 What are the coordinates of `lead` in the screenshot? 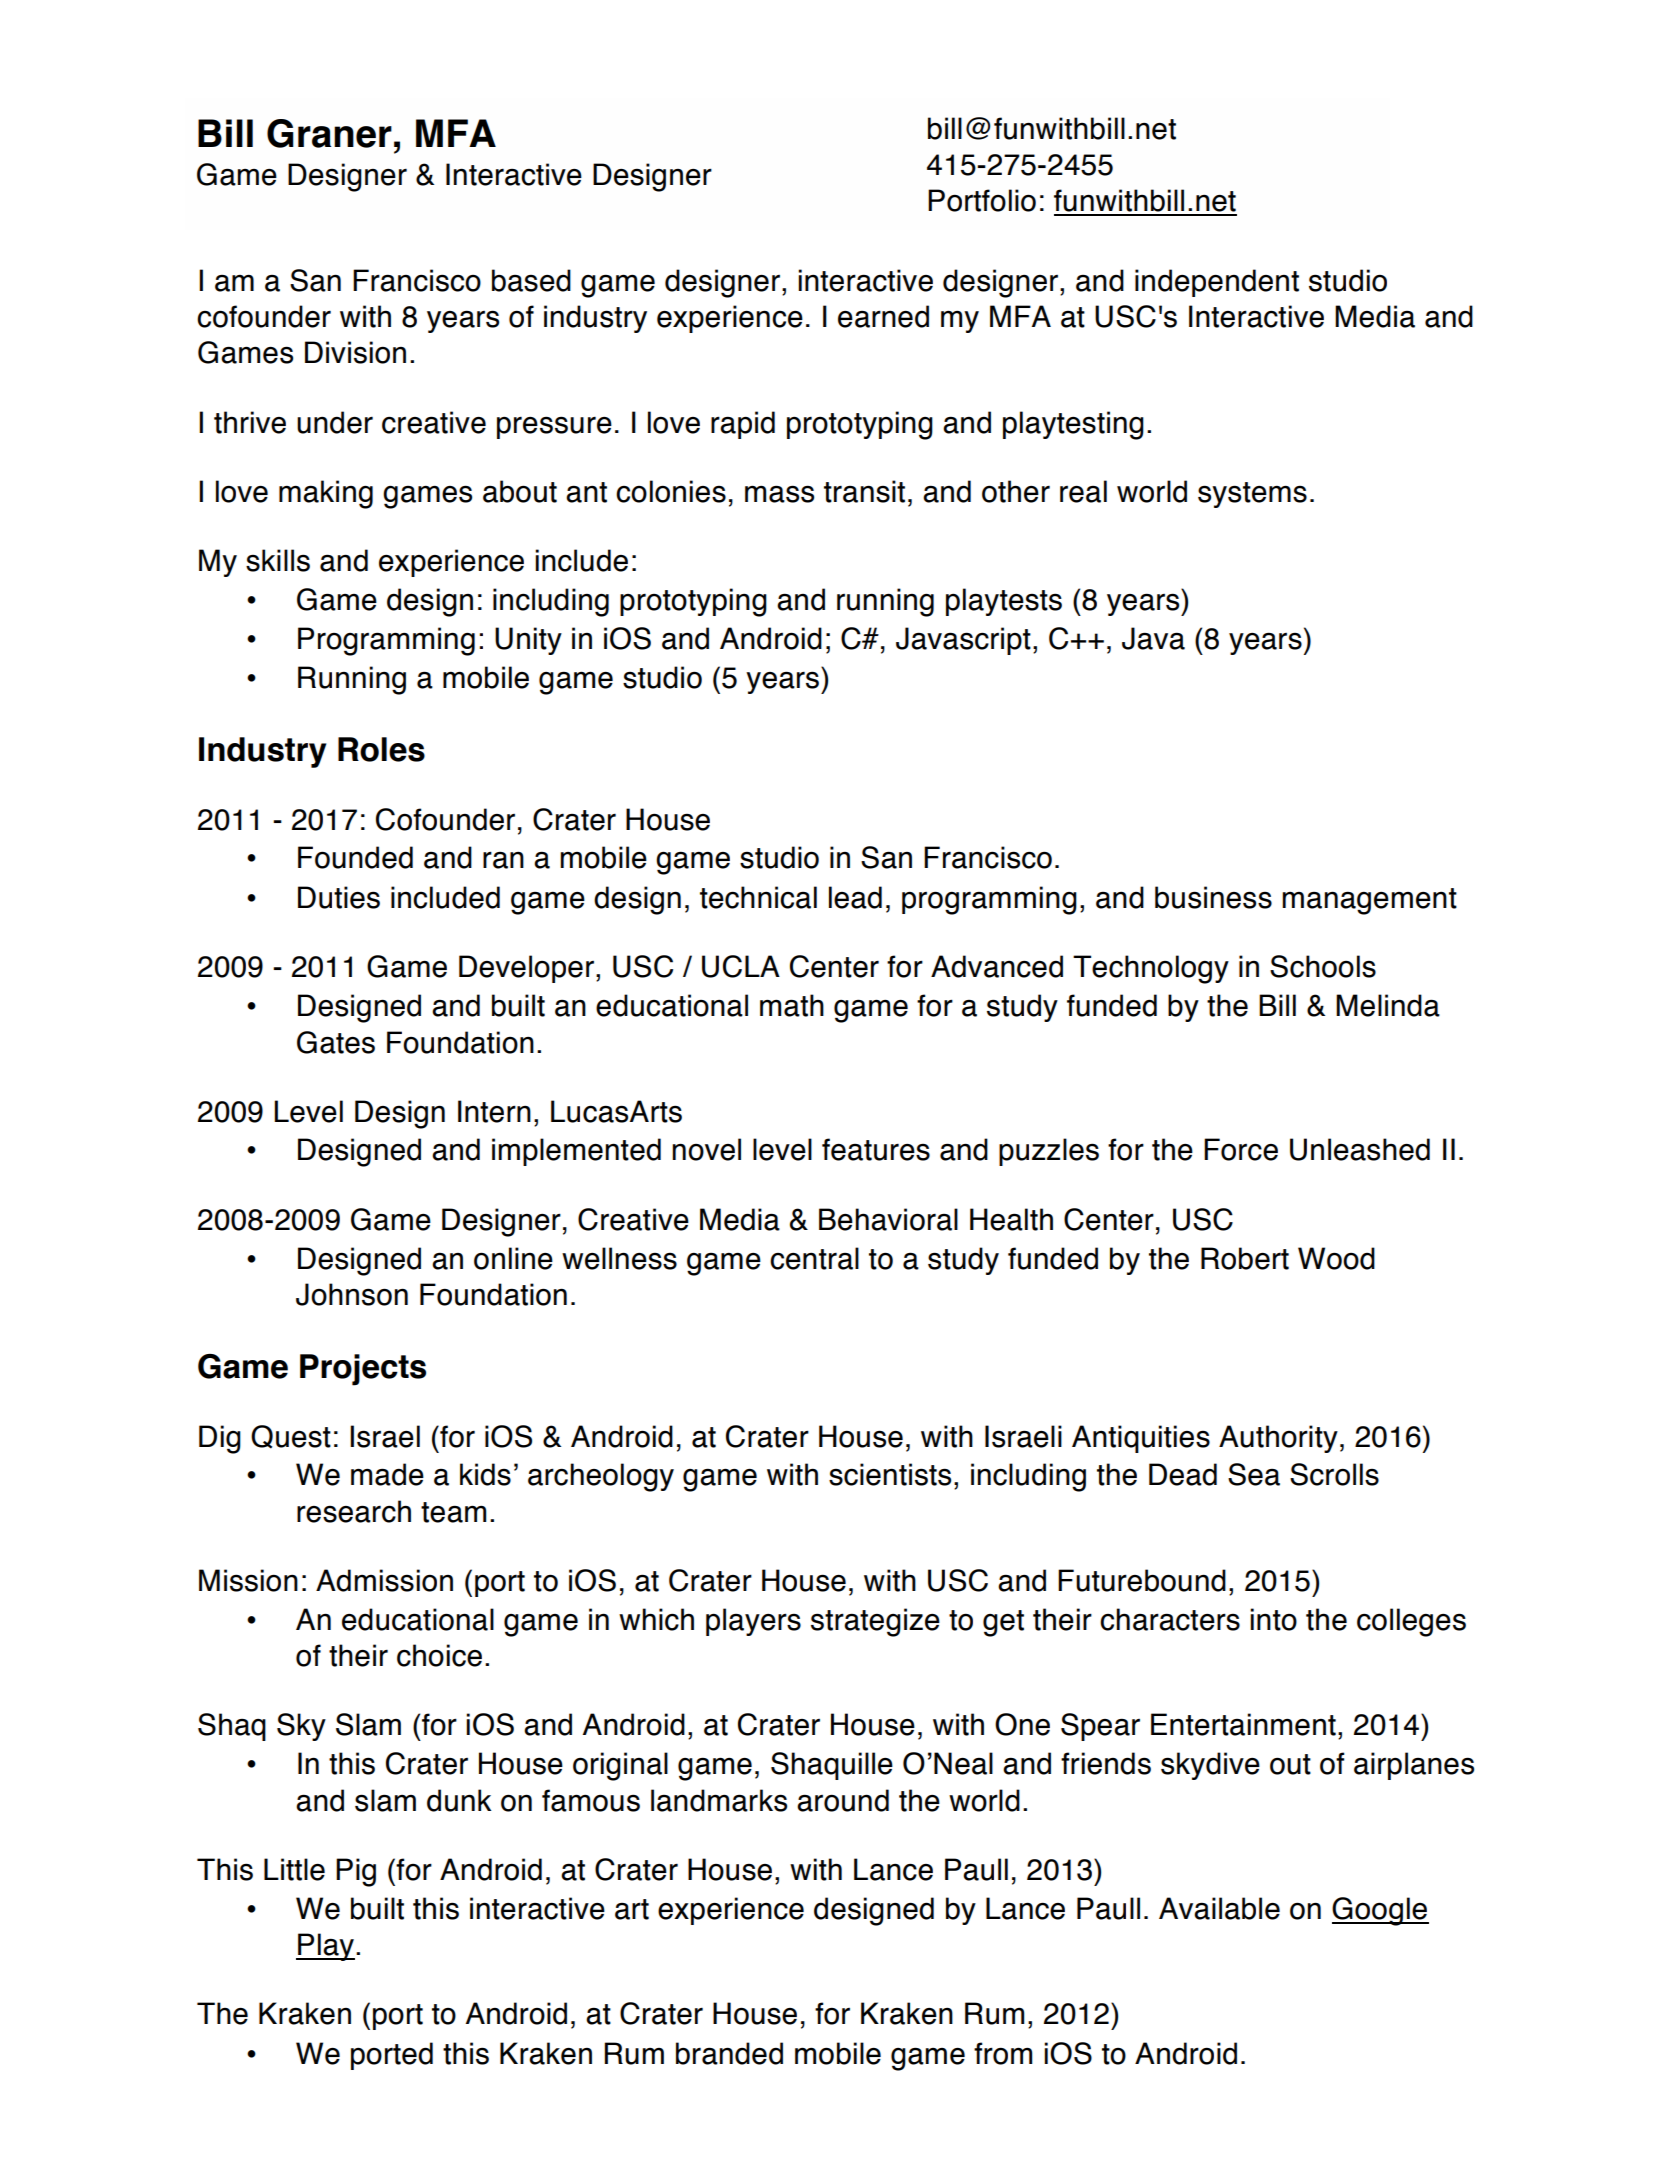 It's located at (855, 897).
